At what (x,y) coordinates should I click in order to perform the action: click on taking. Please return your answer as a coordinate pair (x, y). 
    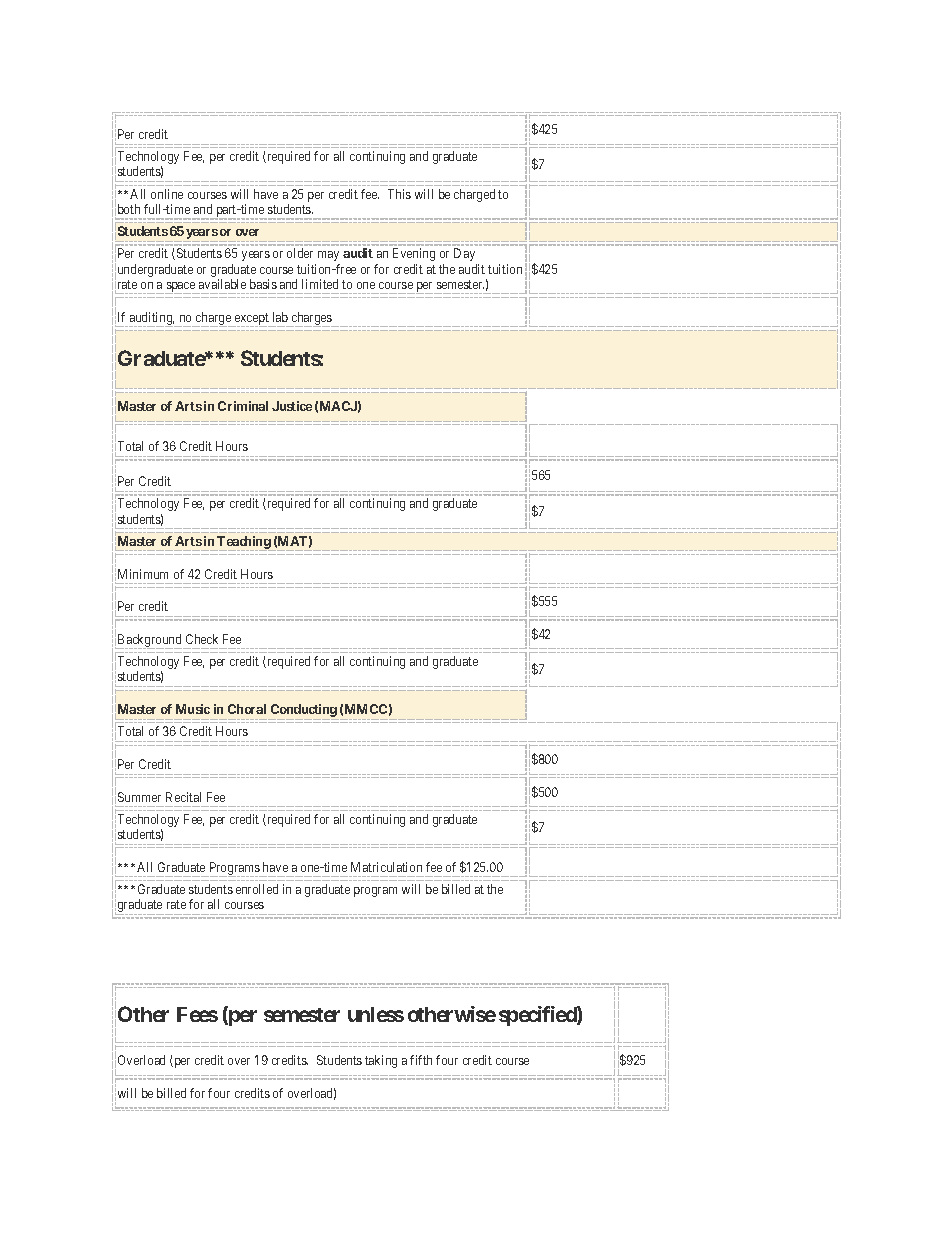
    Looking at the image, I should click on (381, 1061).
